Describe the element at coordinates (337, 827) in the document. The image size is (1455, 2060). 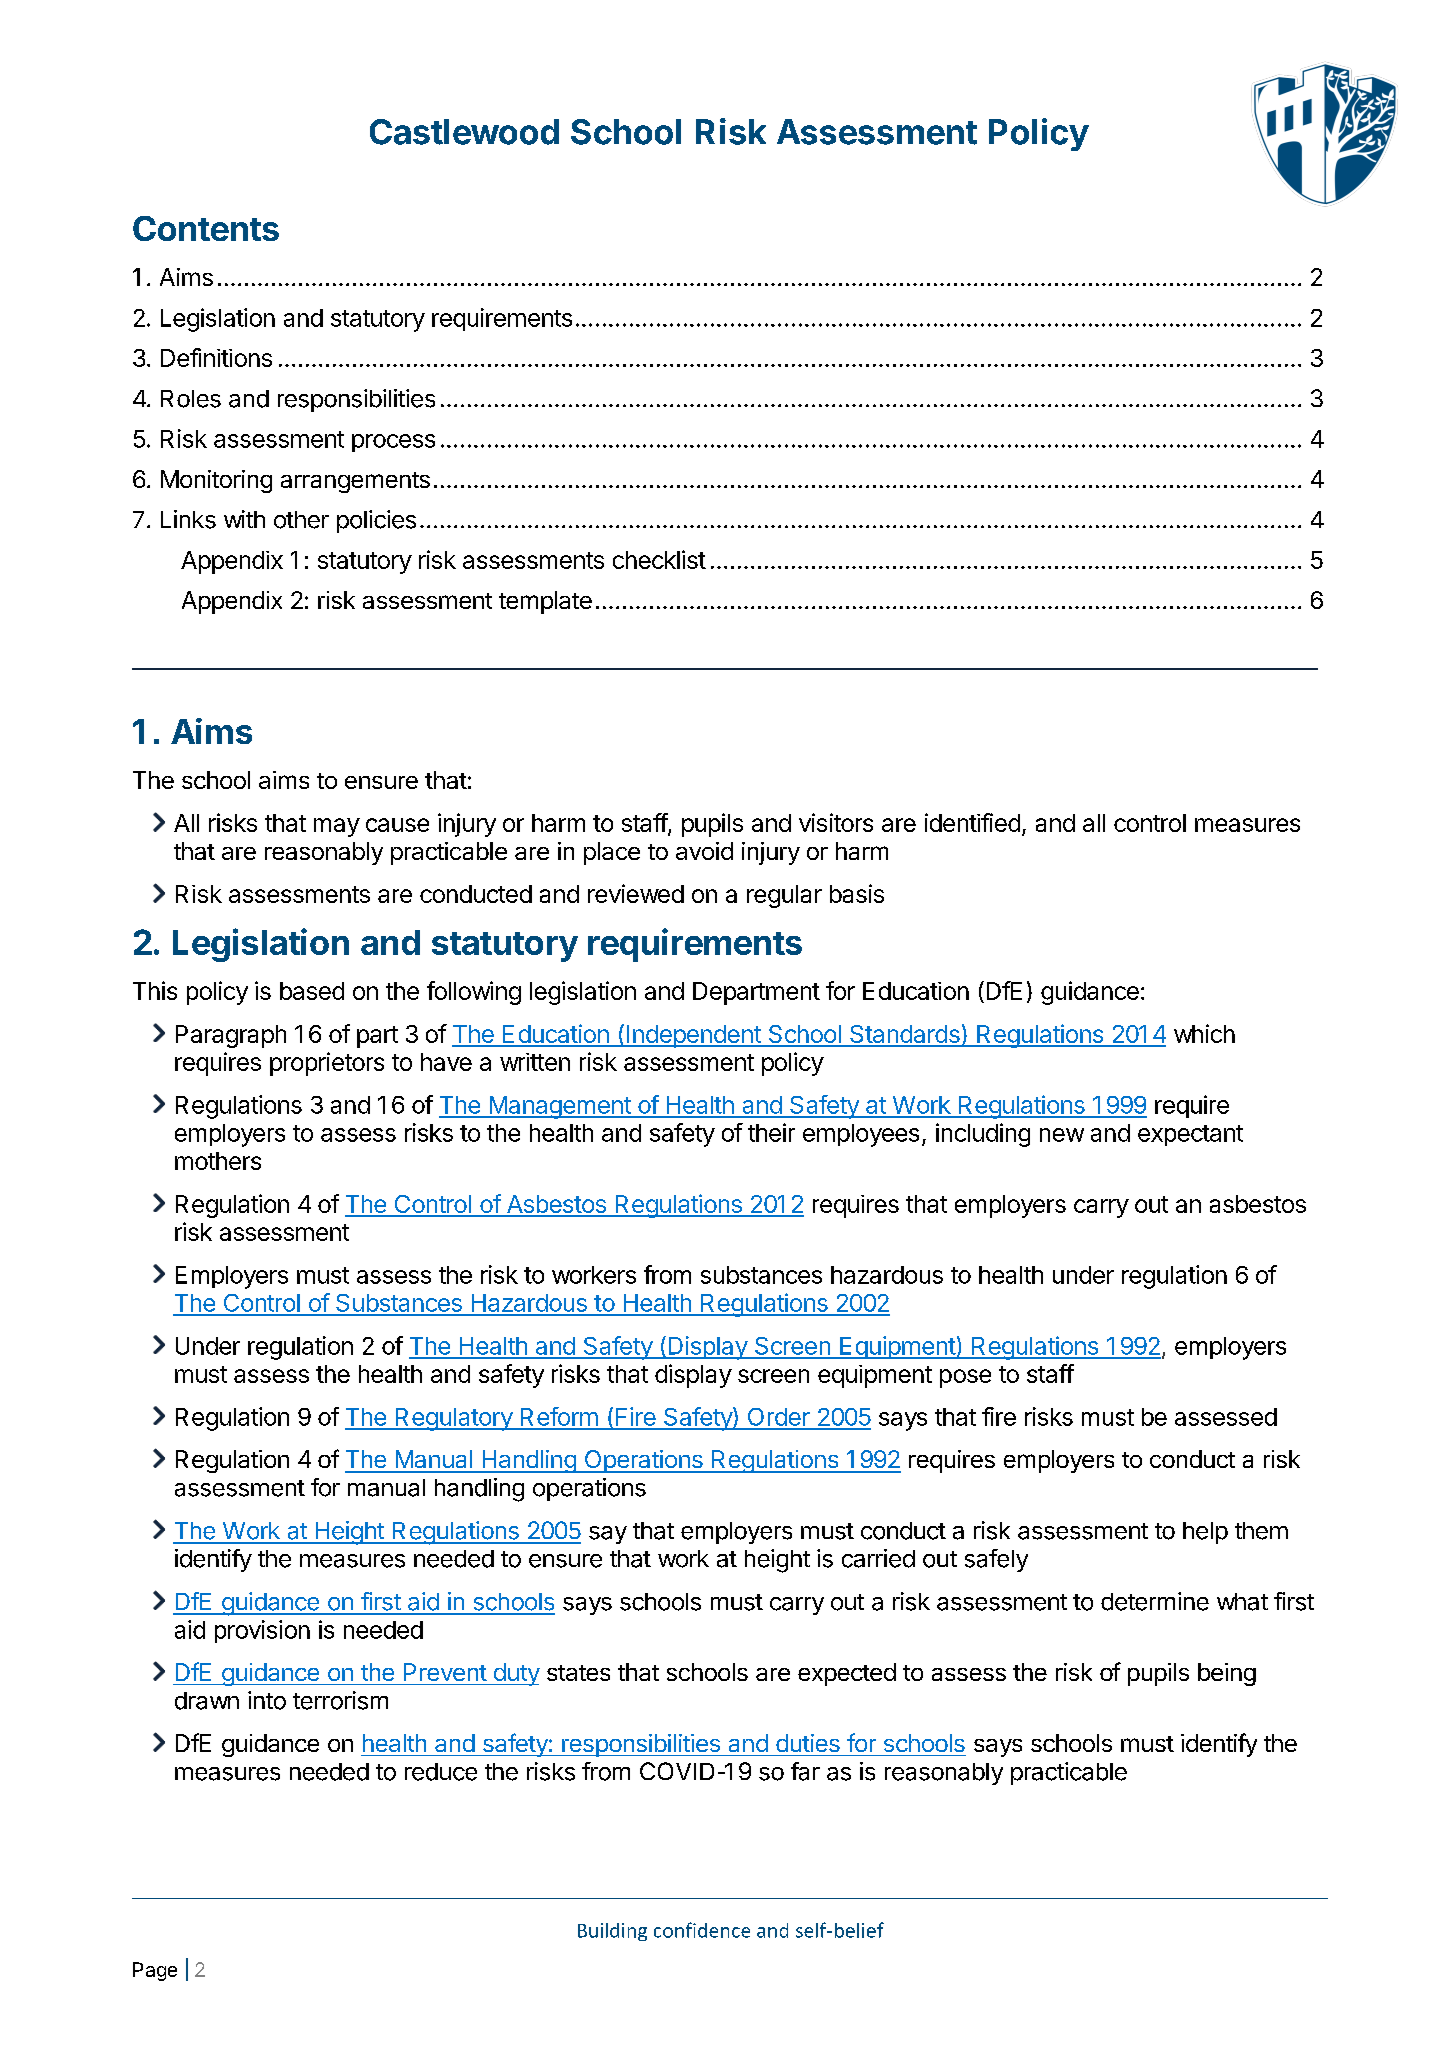
I see `may` at that location.
